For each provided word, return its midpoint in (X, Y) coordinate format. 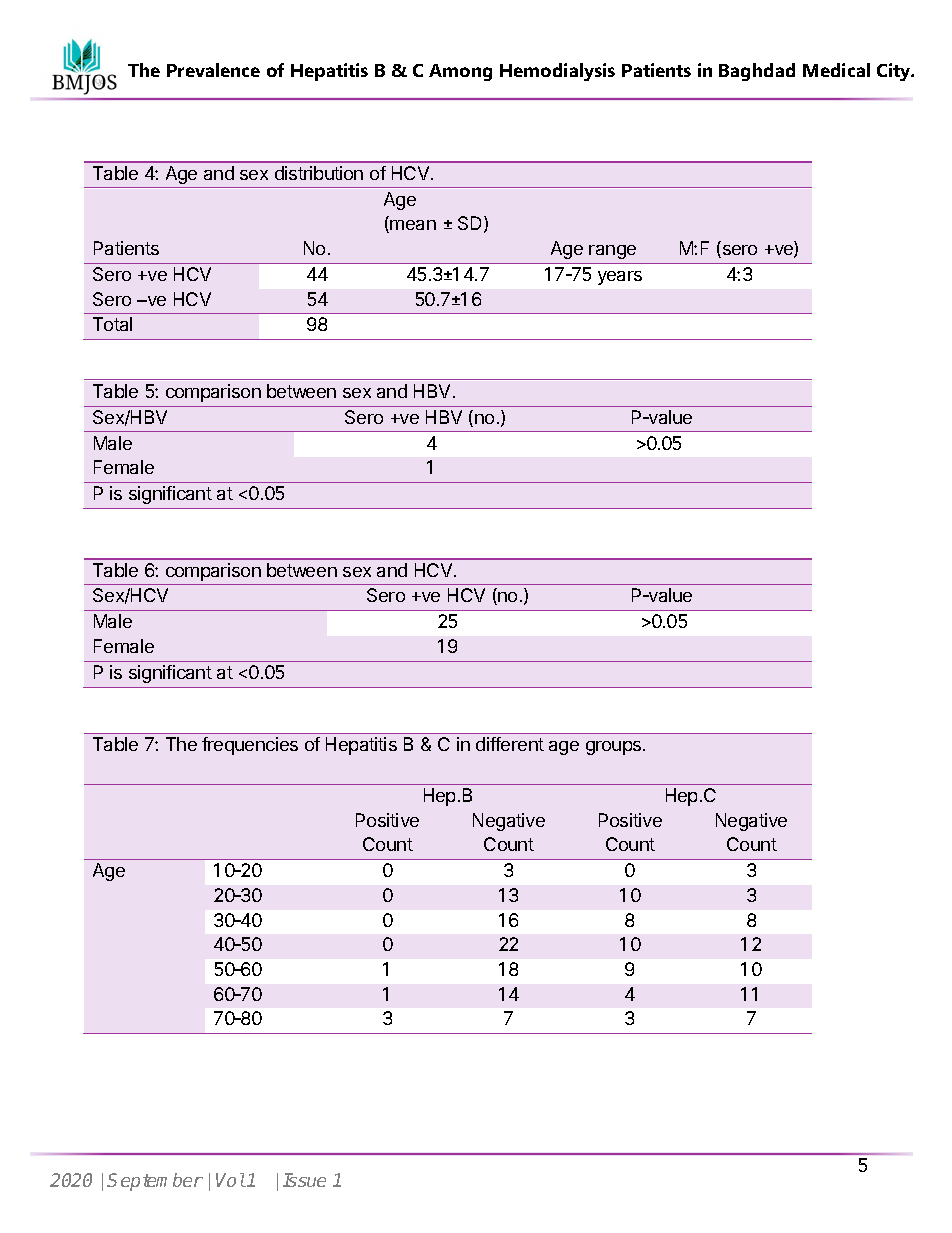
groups (615, 748)
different (510, 744)
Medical (836, 70)
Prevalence (213, 70)
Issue (304, 1180)
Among (460, 72)
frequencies (250, 746)
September (155, 1182)
